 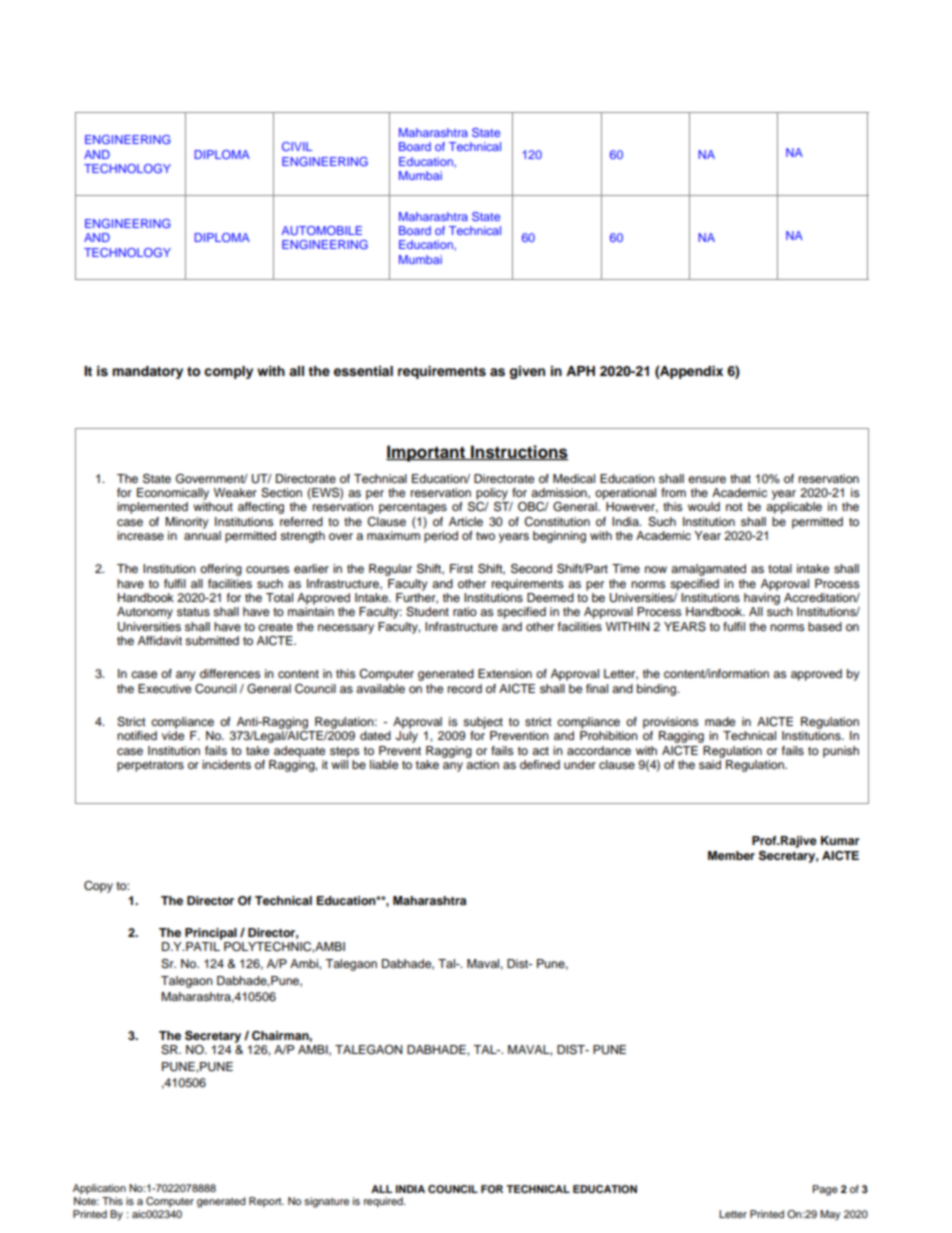 I want to click on Copy, so click(x=98, y=887).
